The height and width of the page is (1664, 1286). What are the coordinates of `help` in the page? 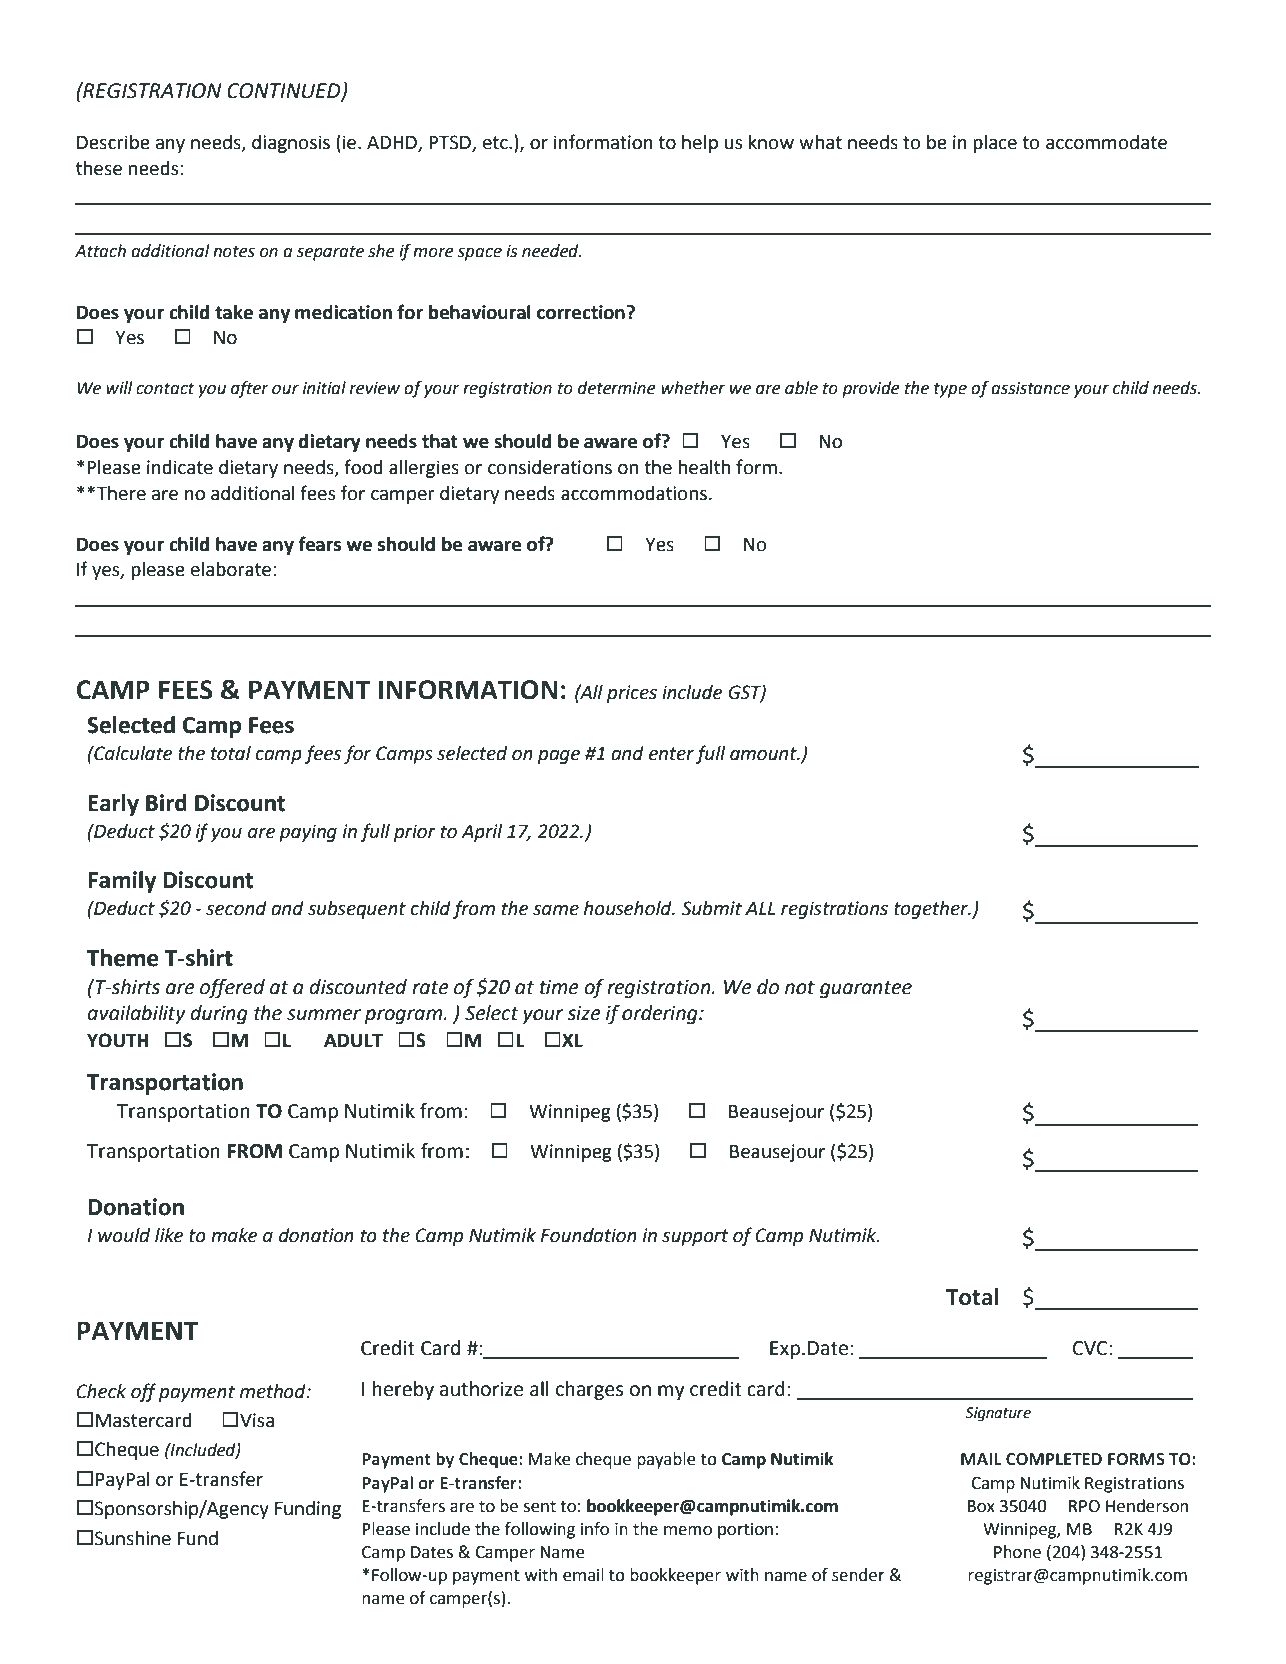 It's located at (700, 144).
